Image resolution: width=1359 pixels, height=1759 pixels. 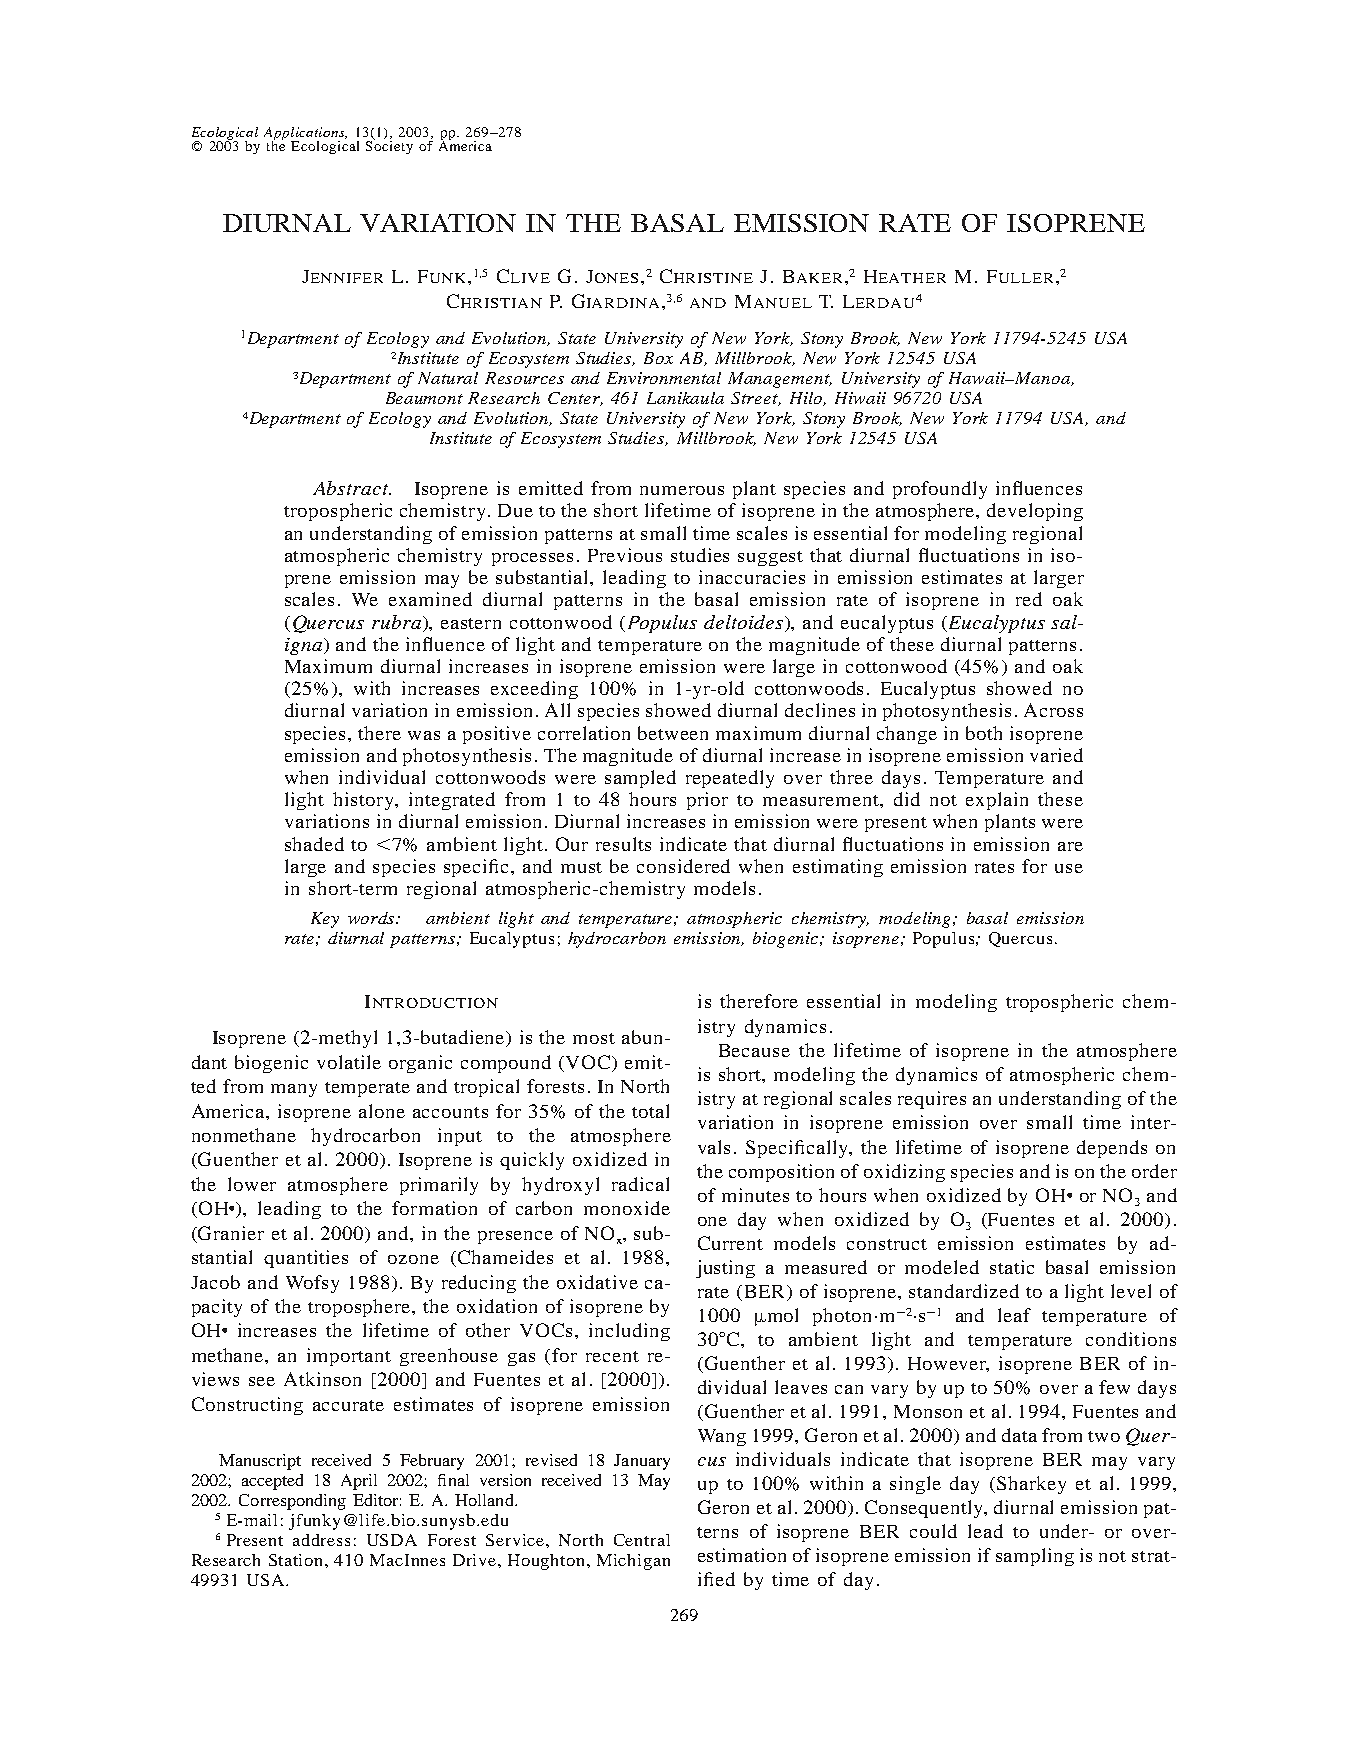 What do you see at coordinates (780, 380) in the screenshot?
I see `Management` at bounding box center [780, 380].
